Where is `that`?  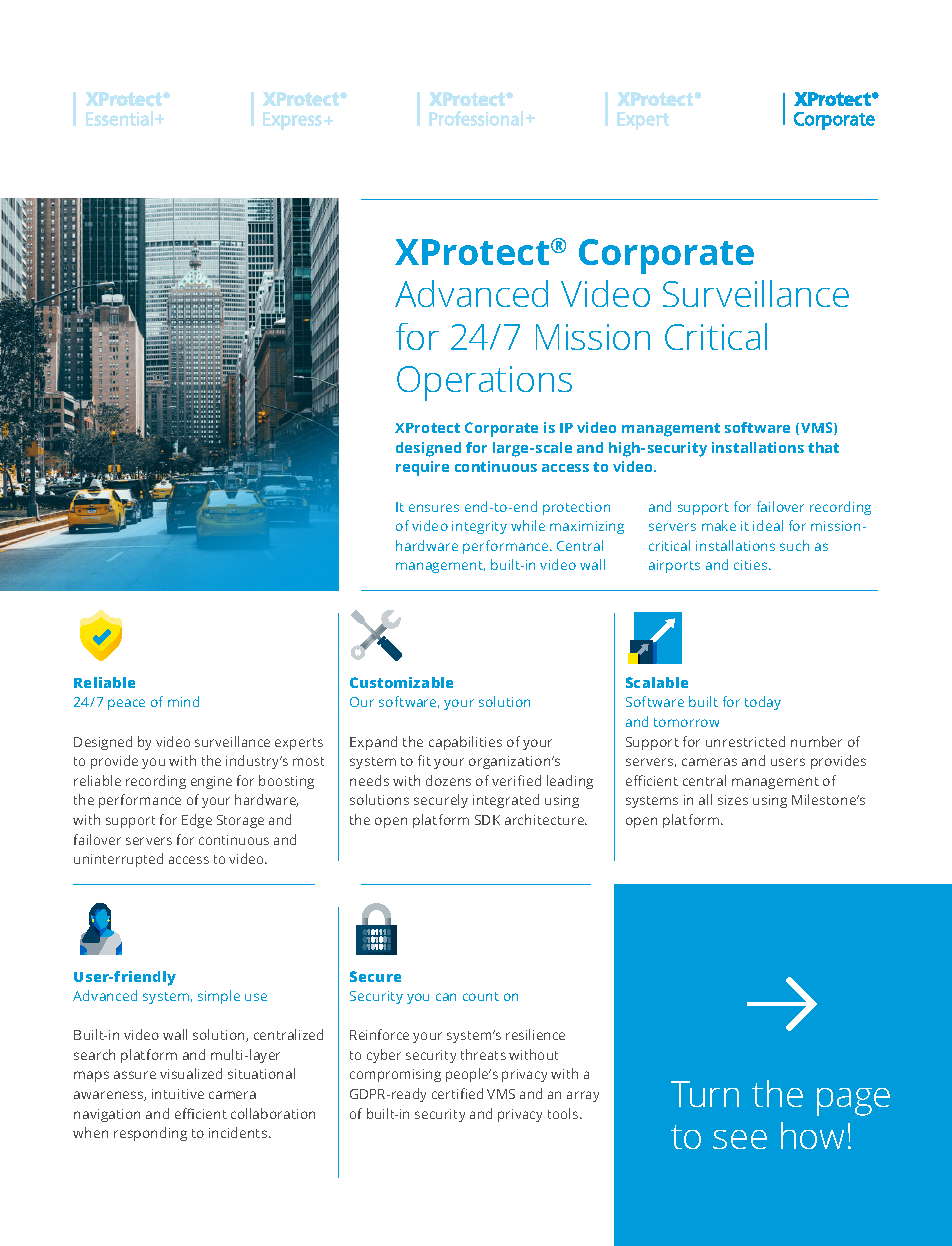 that is located at coordinates (823, 447).
